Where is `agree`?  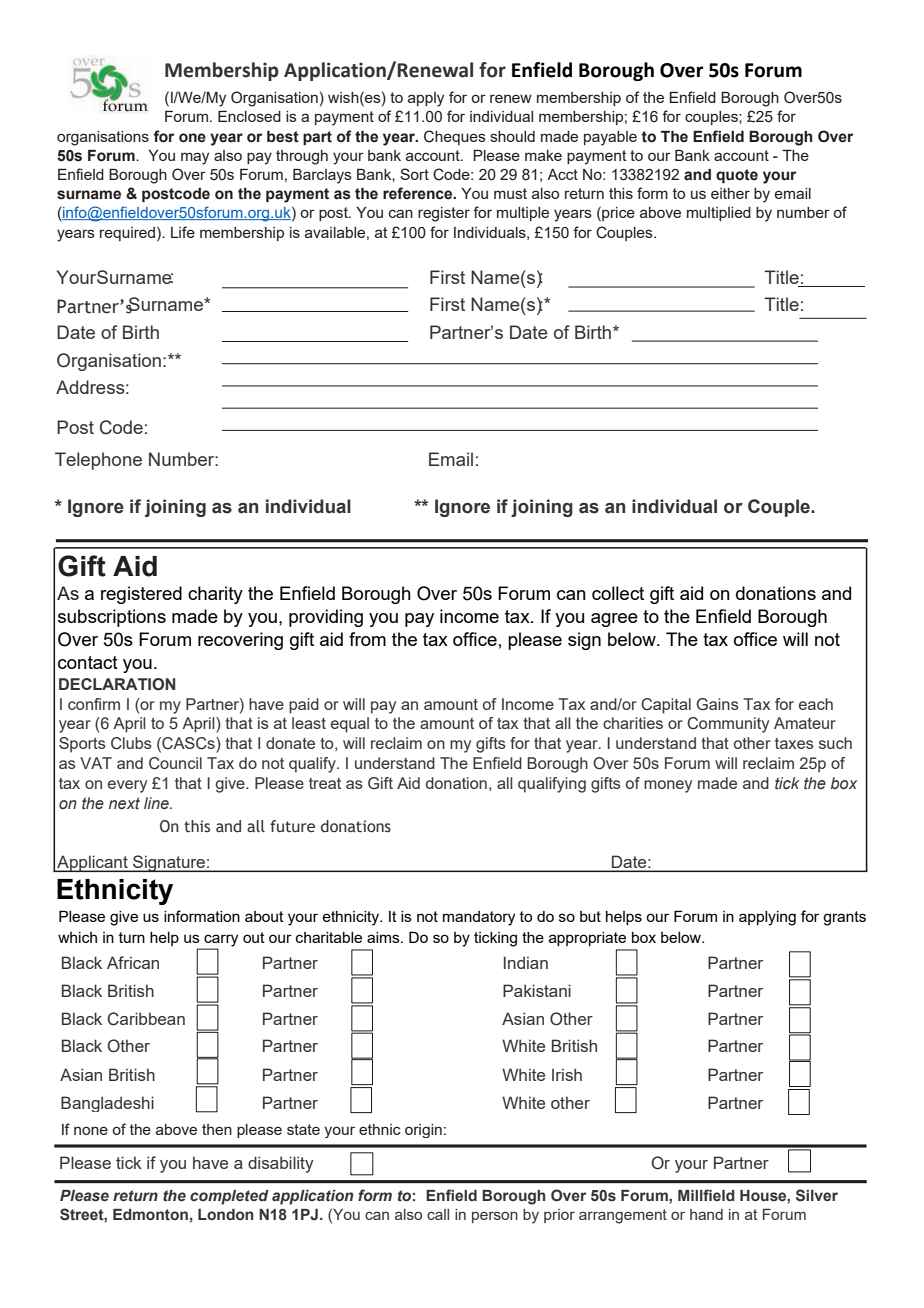
agree is located at coordinates (614, 620).
